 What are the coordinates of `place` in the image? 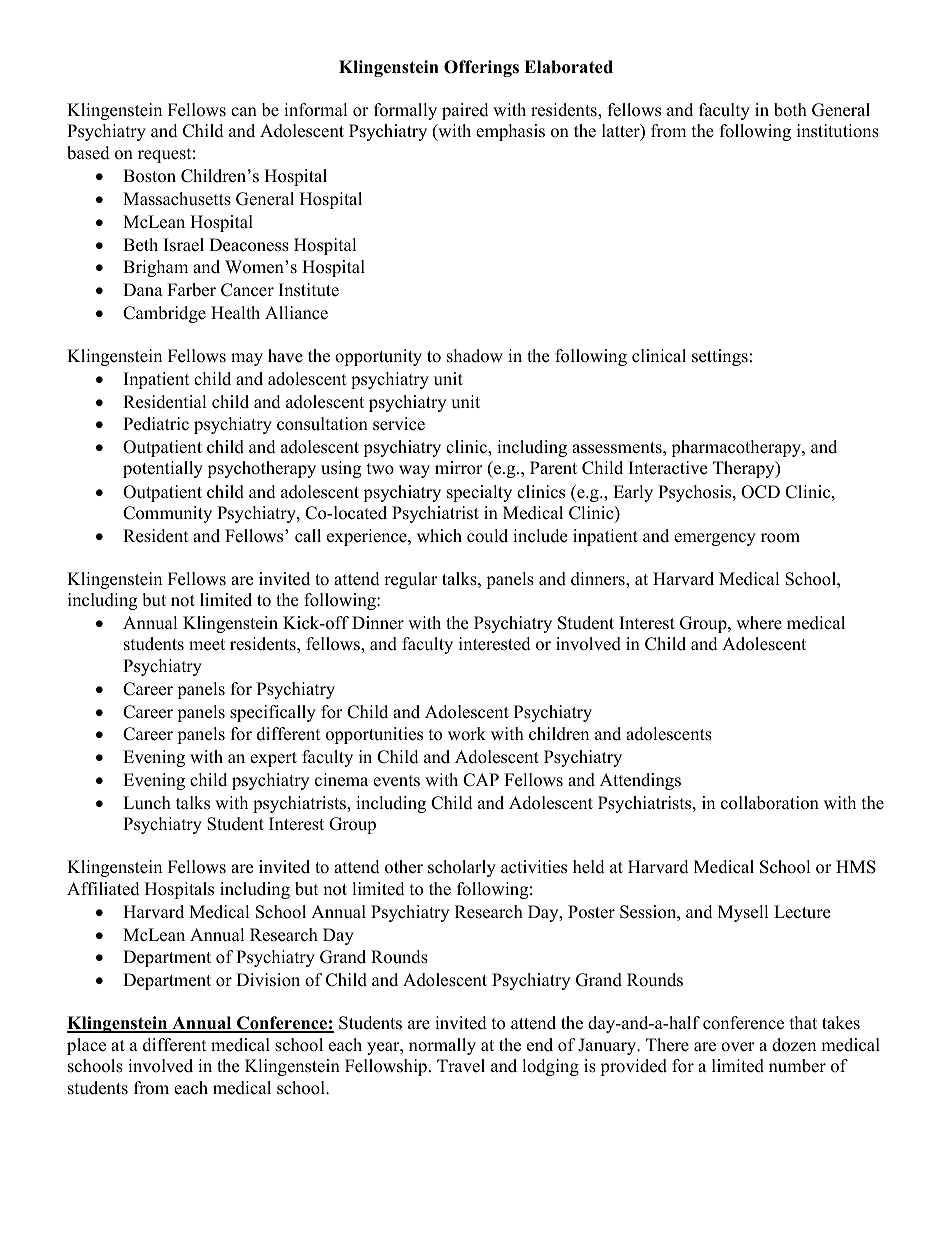 It's located at (86, 1046).
